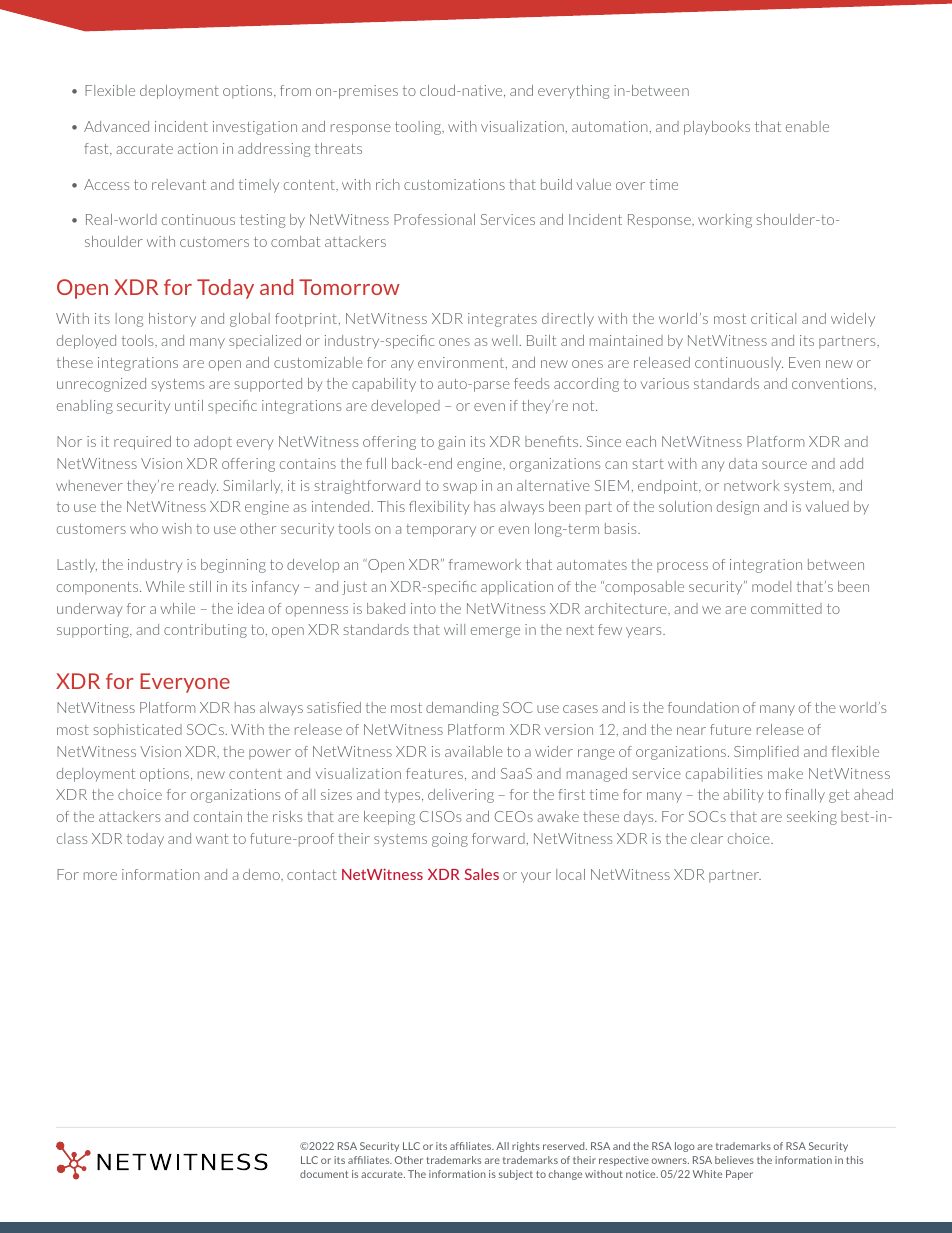  Describe the element at coordinates (451, 443) in the screenshot. I see `gain` at that location.
